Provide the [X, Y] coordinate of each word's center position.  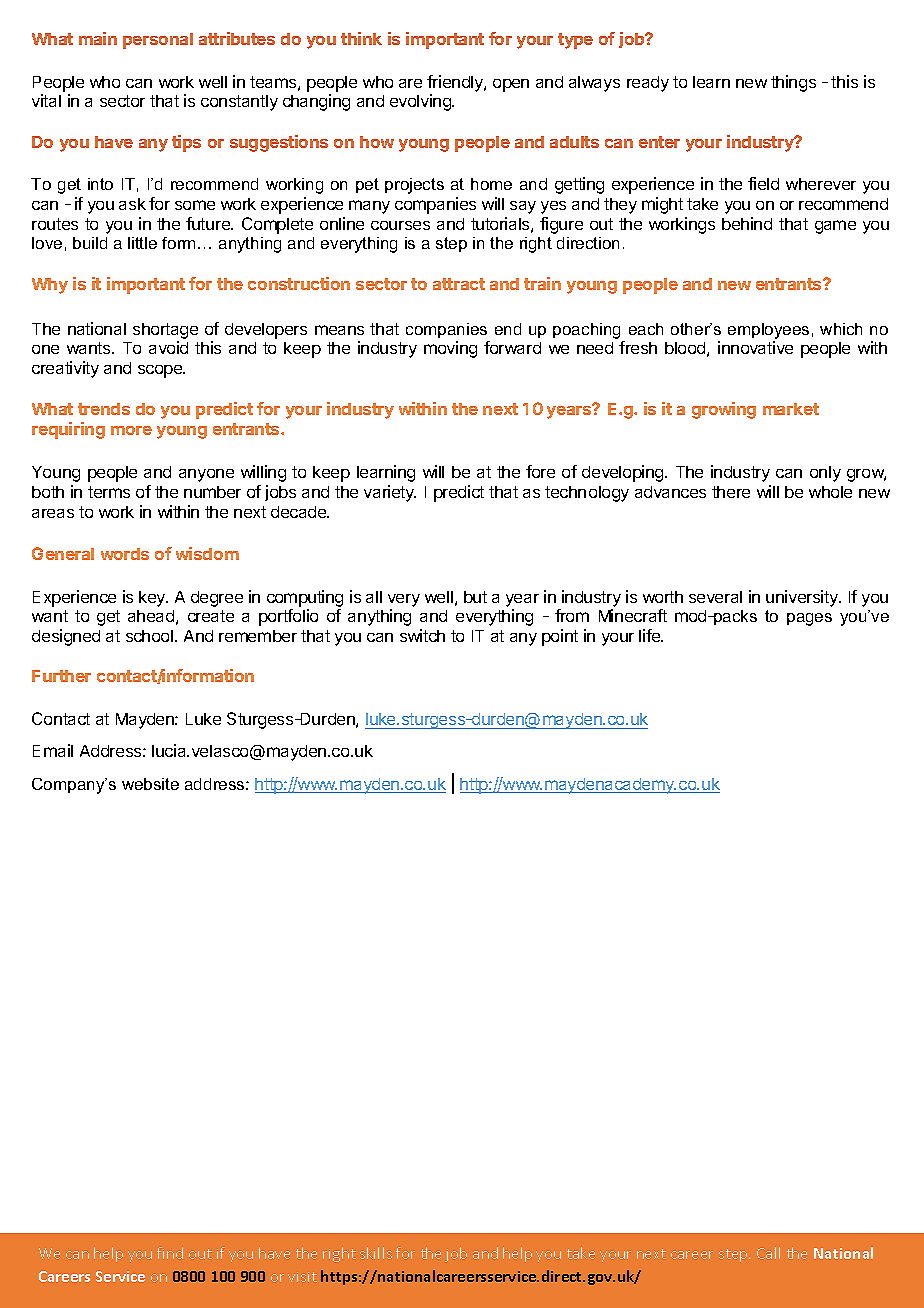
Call [768, 1253]
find [170, 1253]
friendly [456, 83]
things [793, 83]
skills [376, 1253]
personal [158, 41]
